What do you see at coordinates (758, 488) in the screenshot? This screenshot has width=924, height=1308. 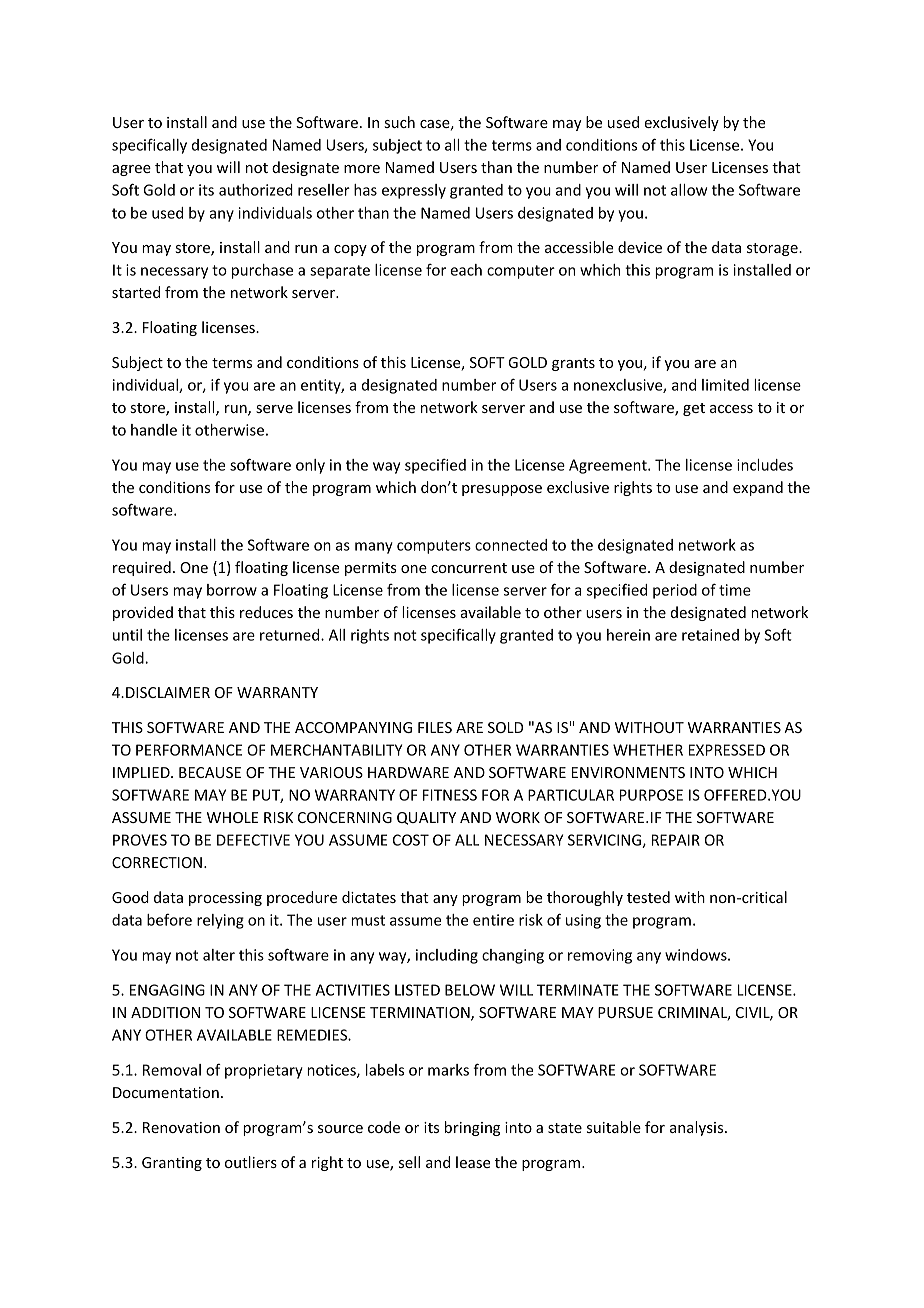 I see `expand` at bounding box center [758, 488].
